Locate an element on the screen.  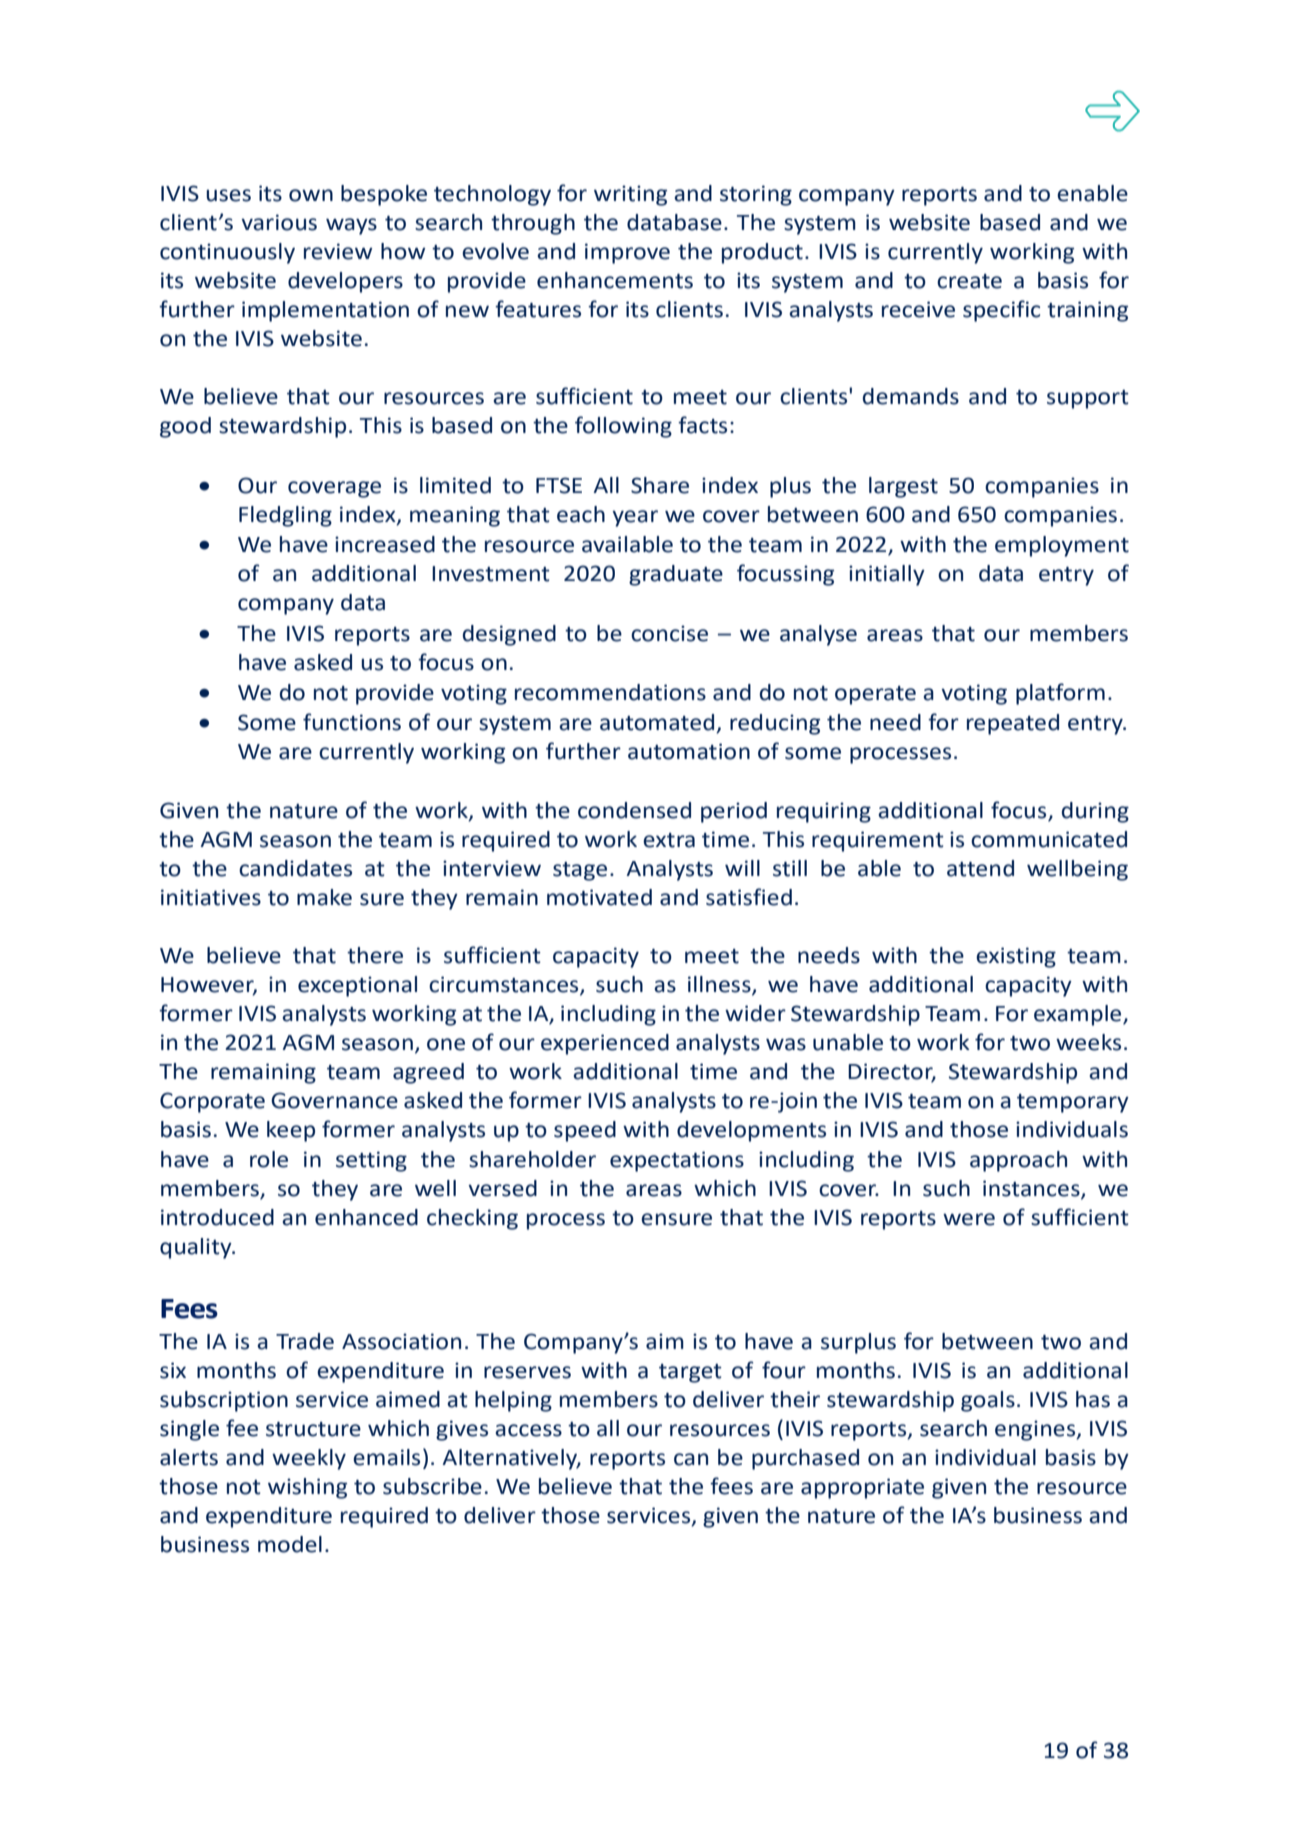
expectations is located at coordinates (677, 1161).
